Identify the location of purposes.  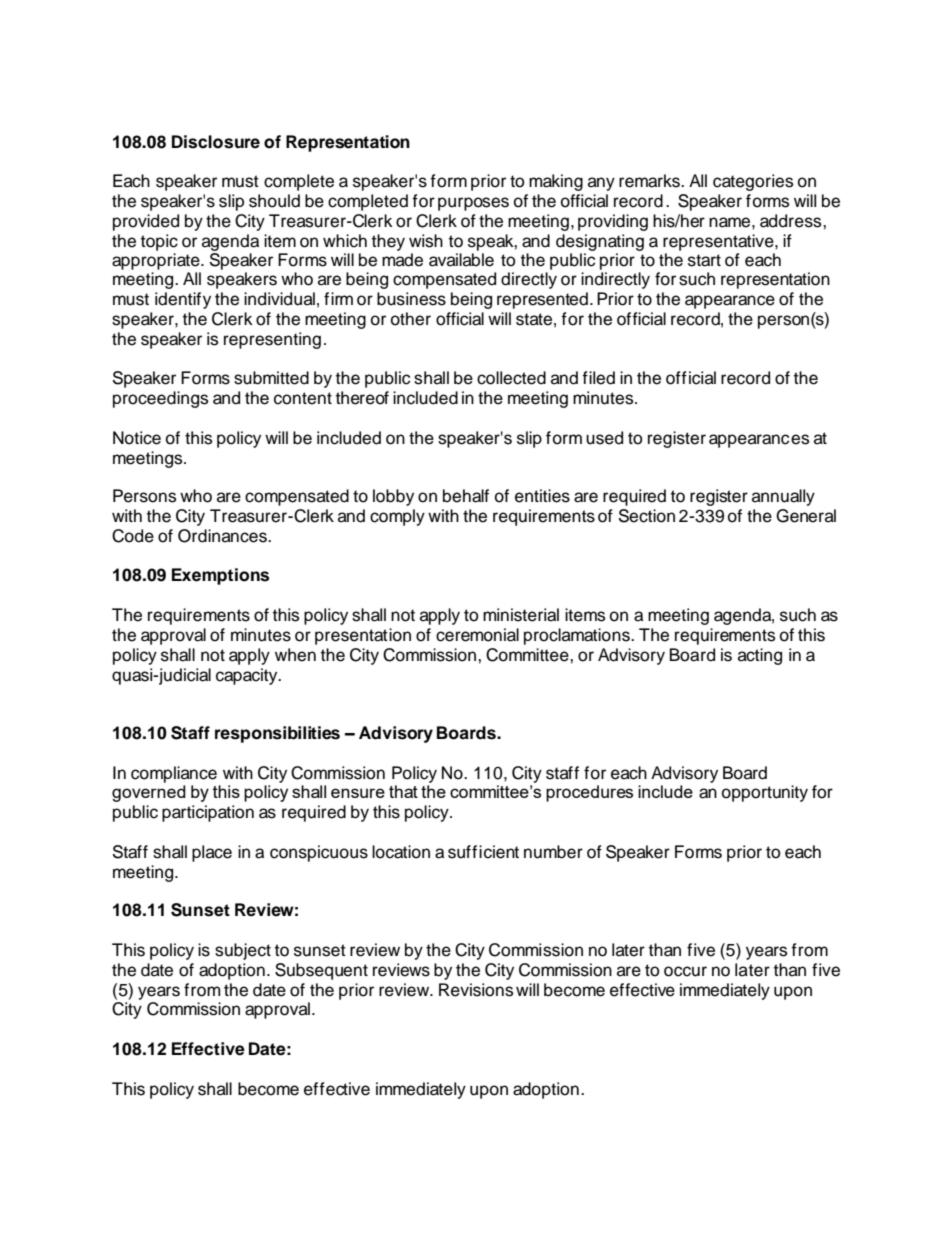
(473, 204).
